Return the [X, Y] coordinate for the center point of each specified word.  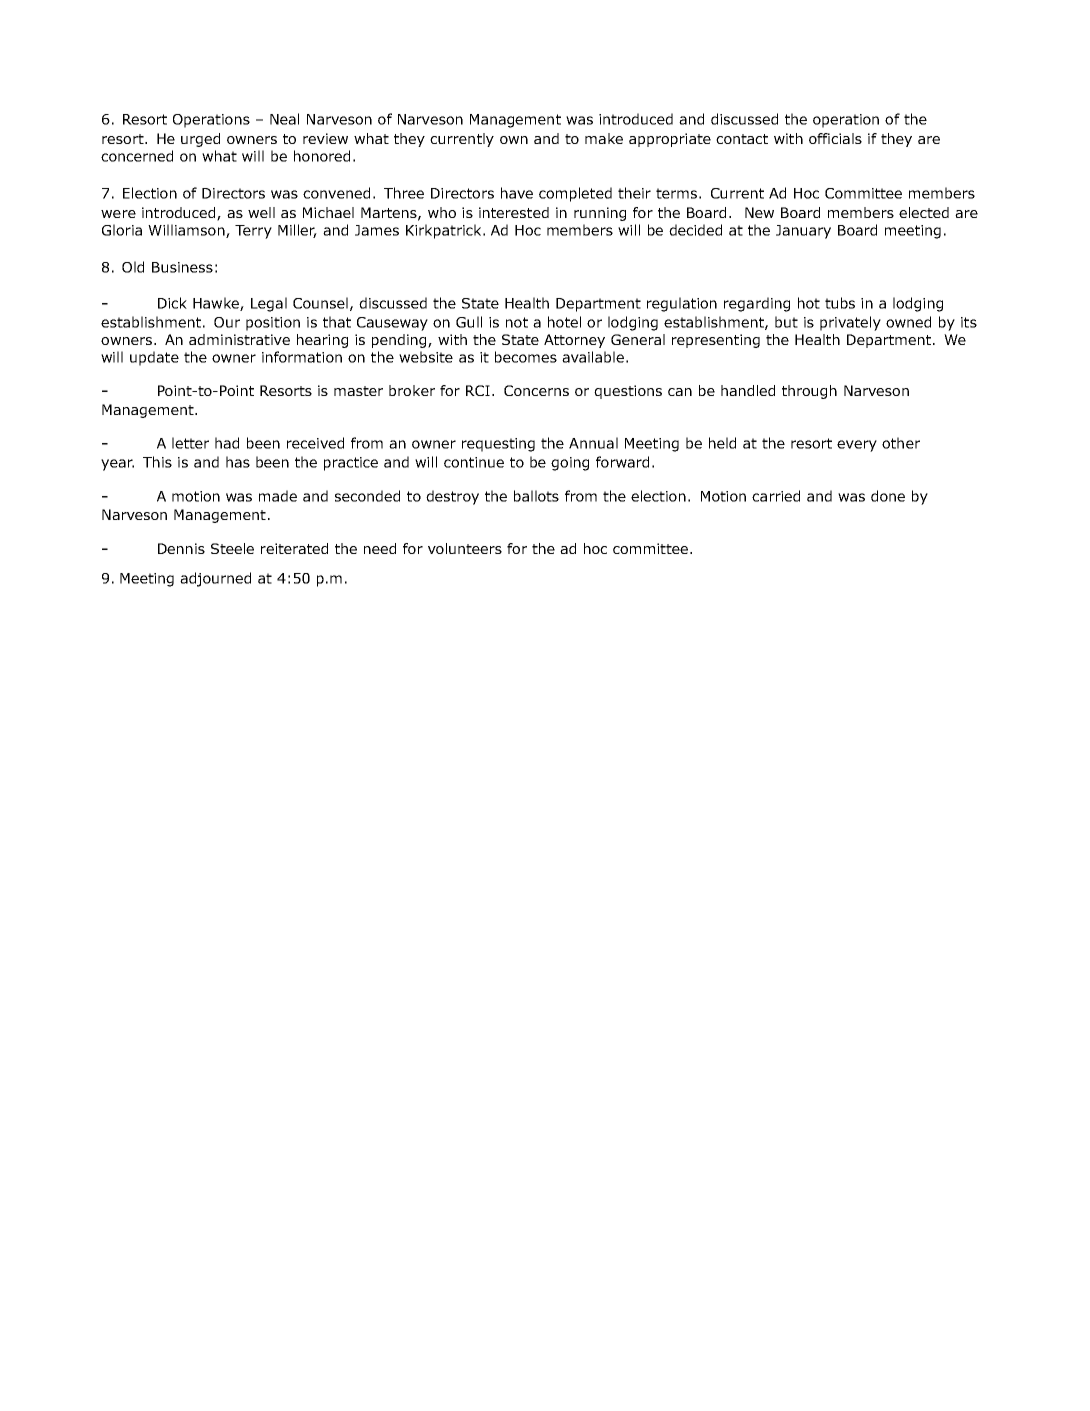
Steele [232, 548]
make [604, 138]
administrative [239, 339]
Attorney [574, 341]
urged [200, 140]
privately [850, 323]
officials [835, 138]
